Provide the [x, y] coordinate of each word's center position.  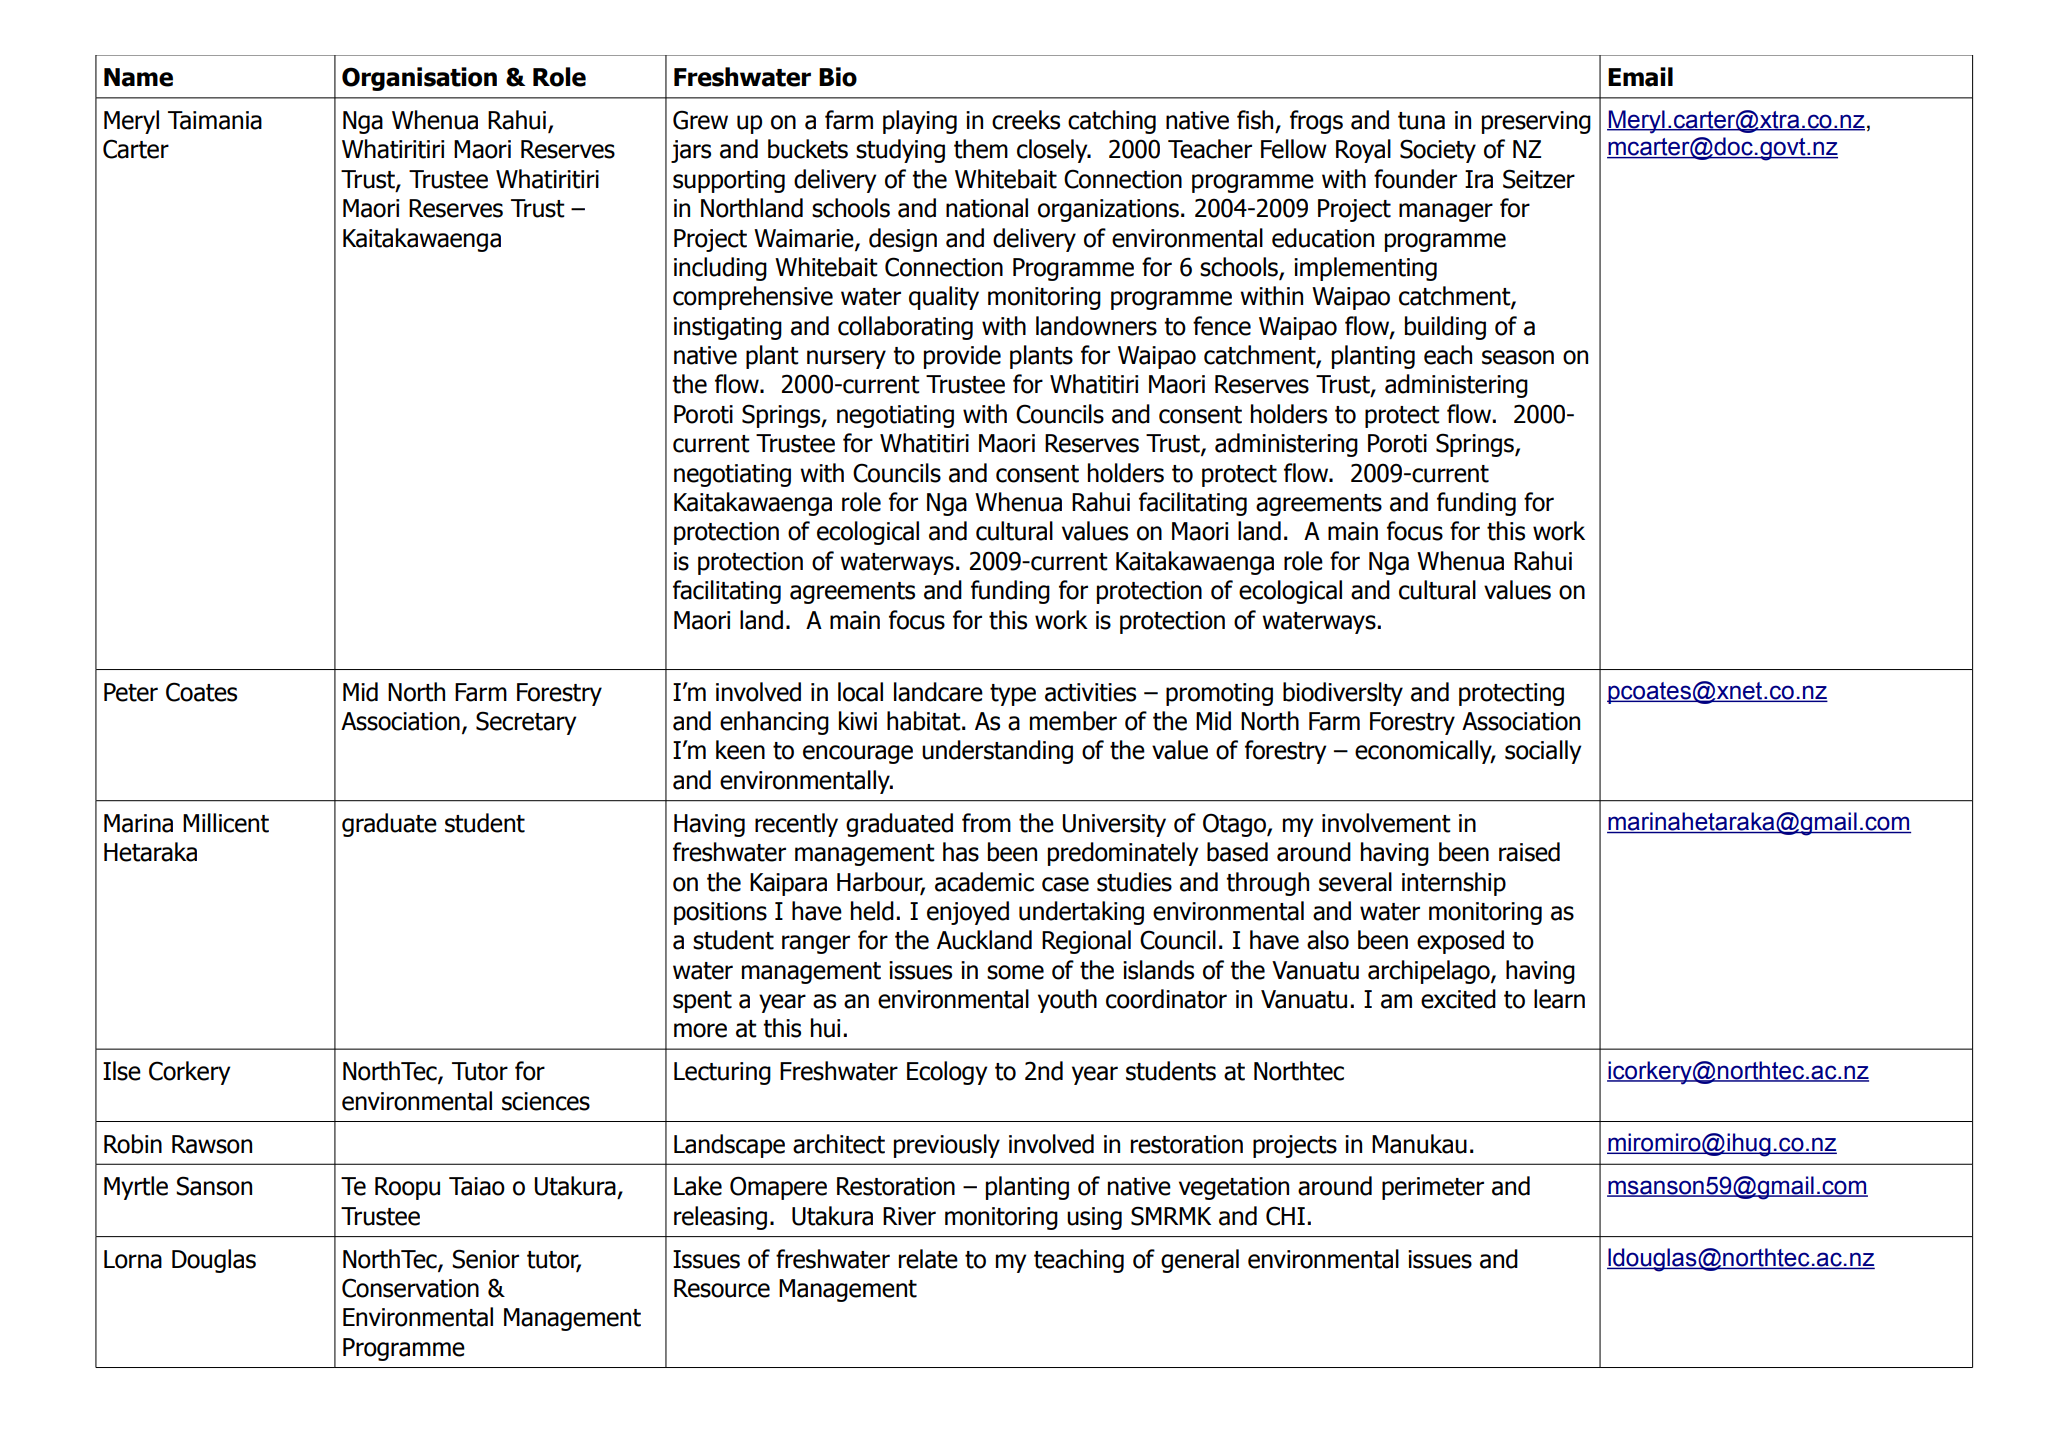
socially [1543, 752]
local [860, 692]
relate [928, 1259]
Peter [131, 692]
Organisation [419, 79]
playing [920, 122]
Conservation [410, 1288]
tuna [1421, 121]
